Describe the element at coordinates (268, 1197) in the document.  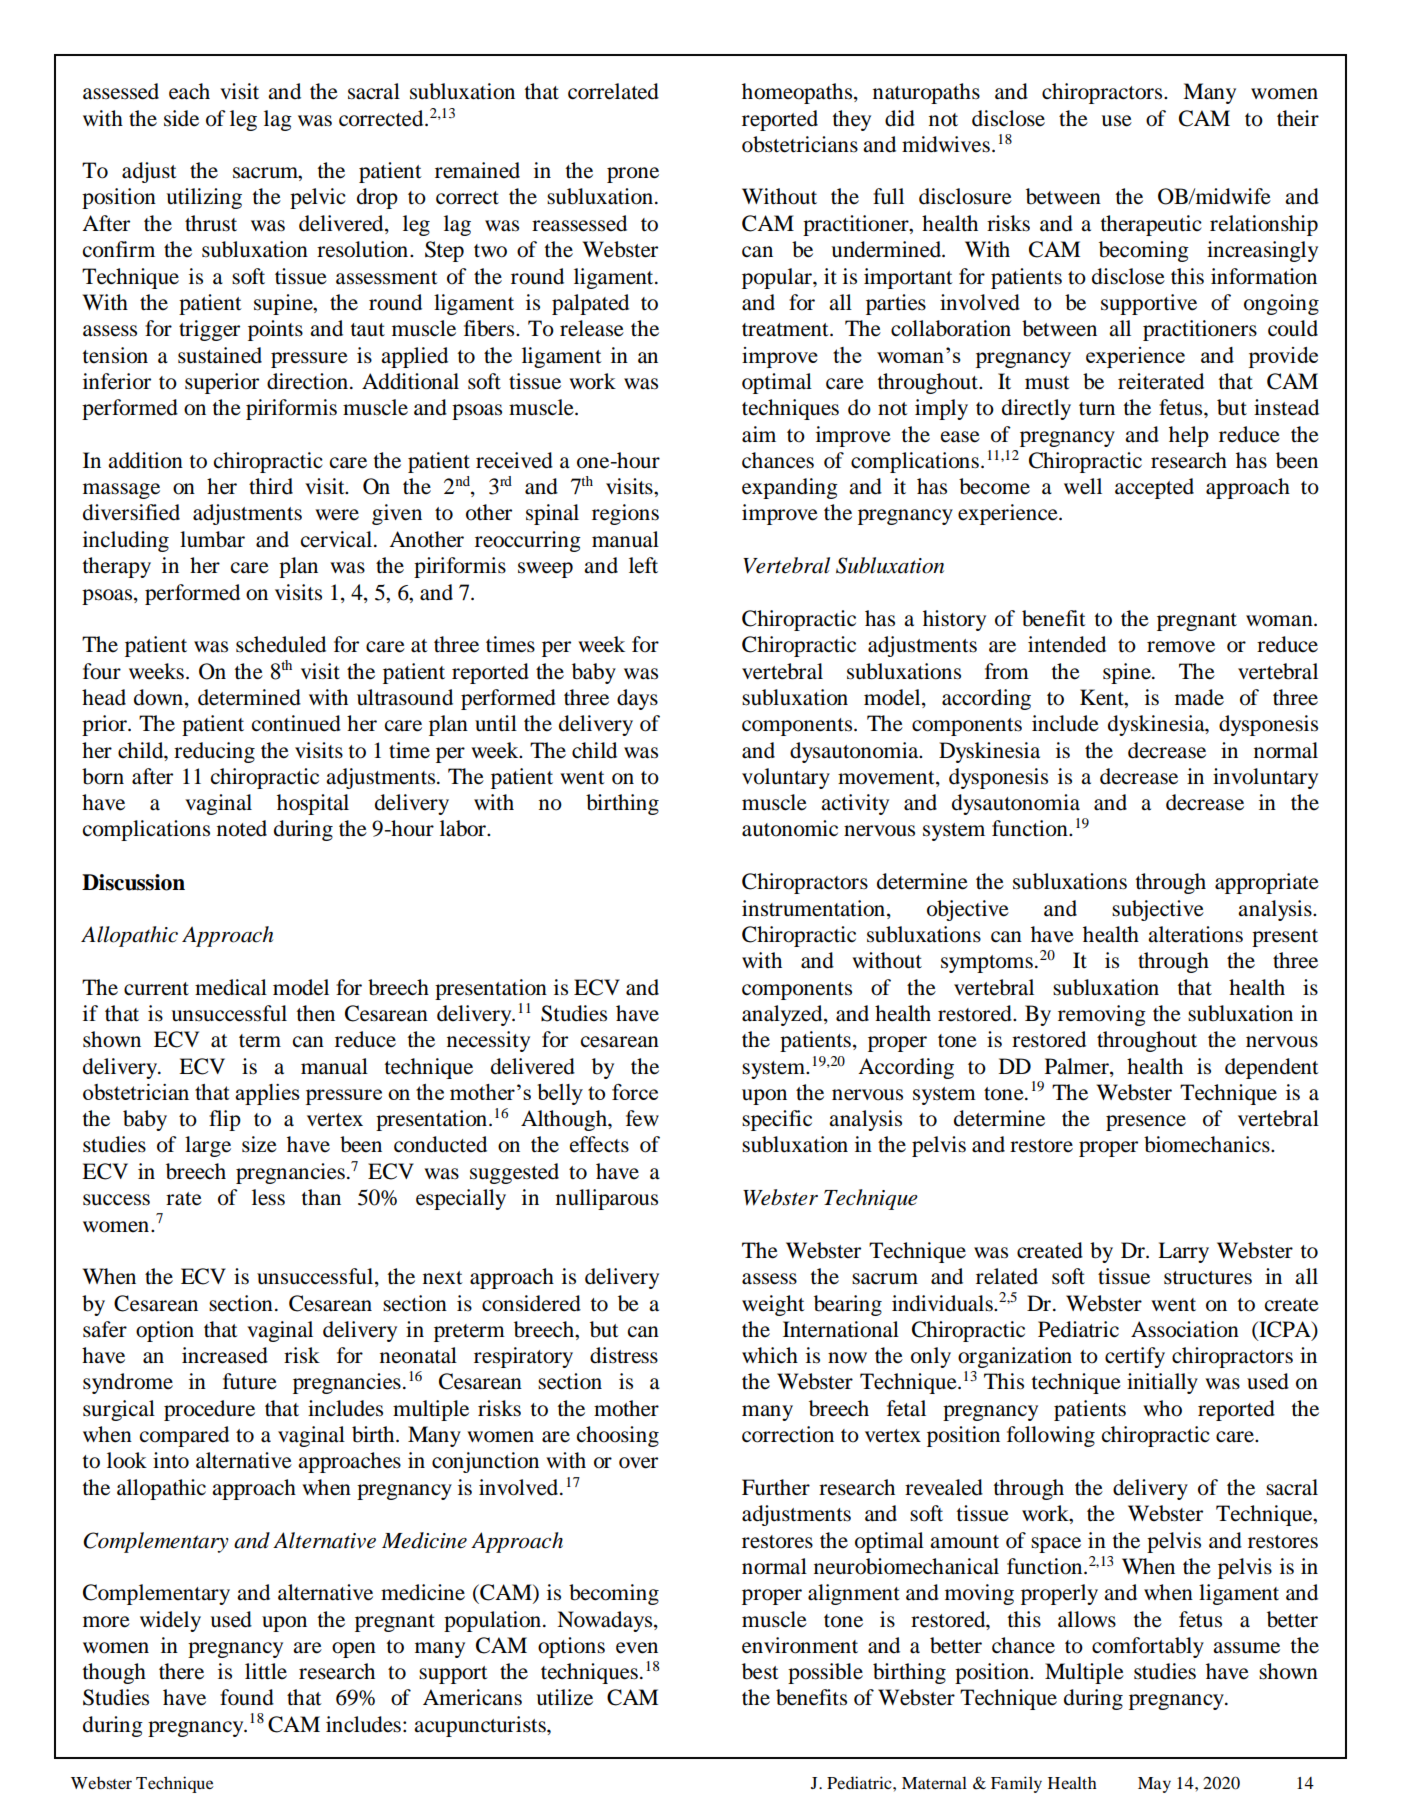
I see `less` at that location.
